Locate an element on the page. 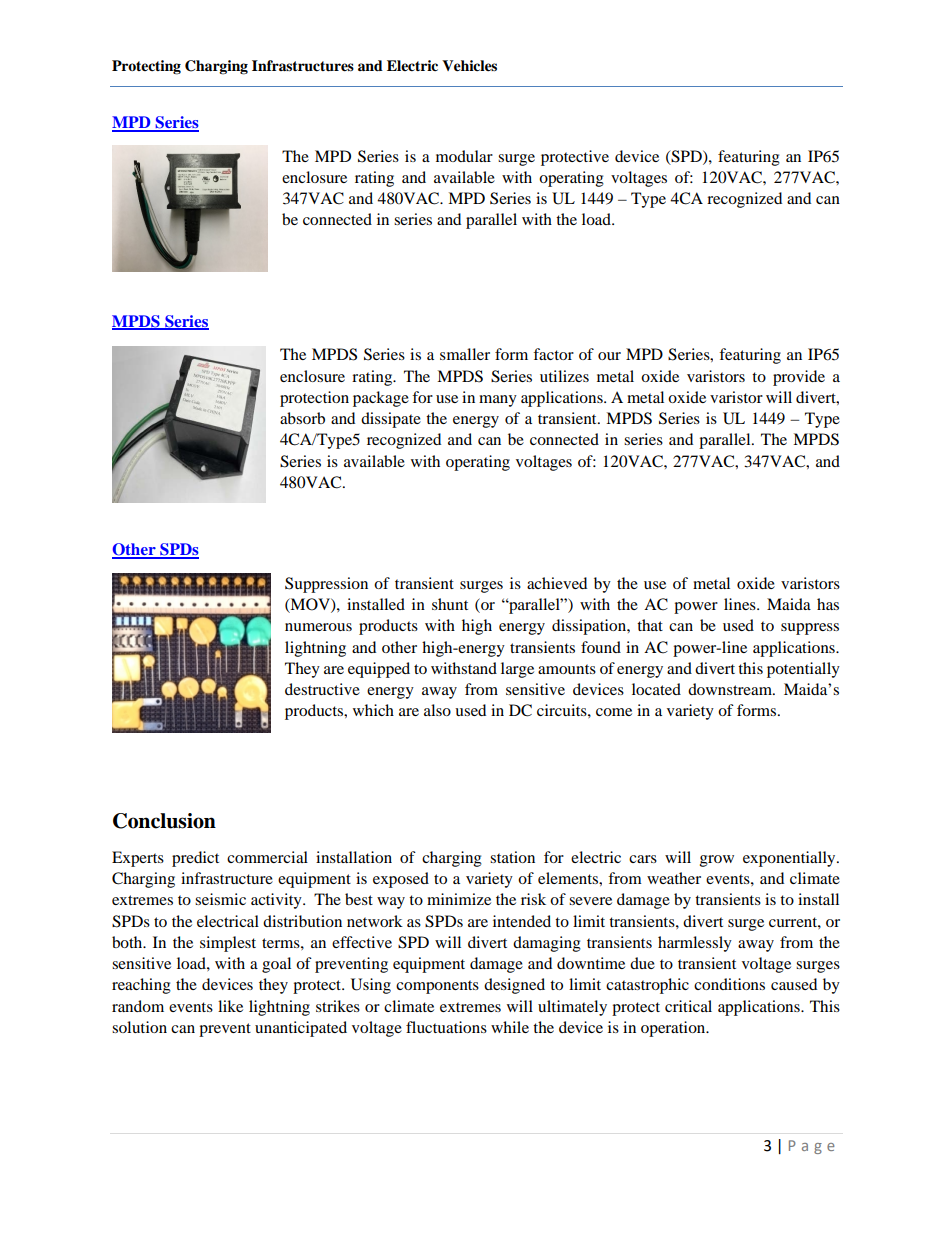 The width and height of the page is (952, 1233). absorb is located at coordinates (302, 418).
